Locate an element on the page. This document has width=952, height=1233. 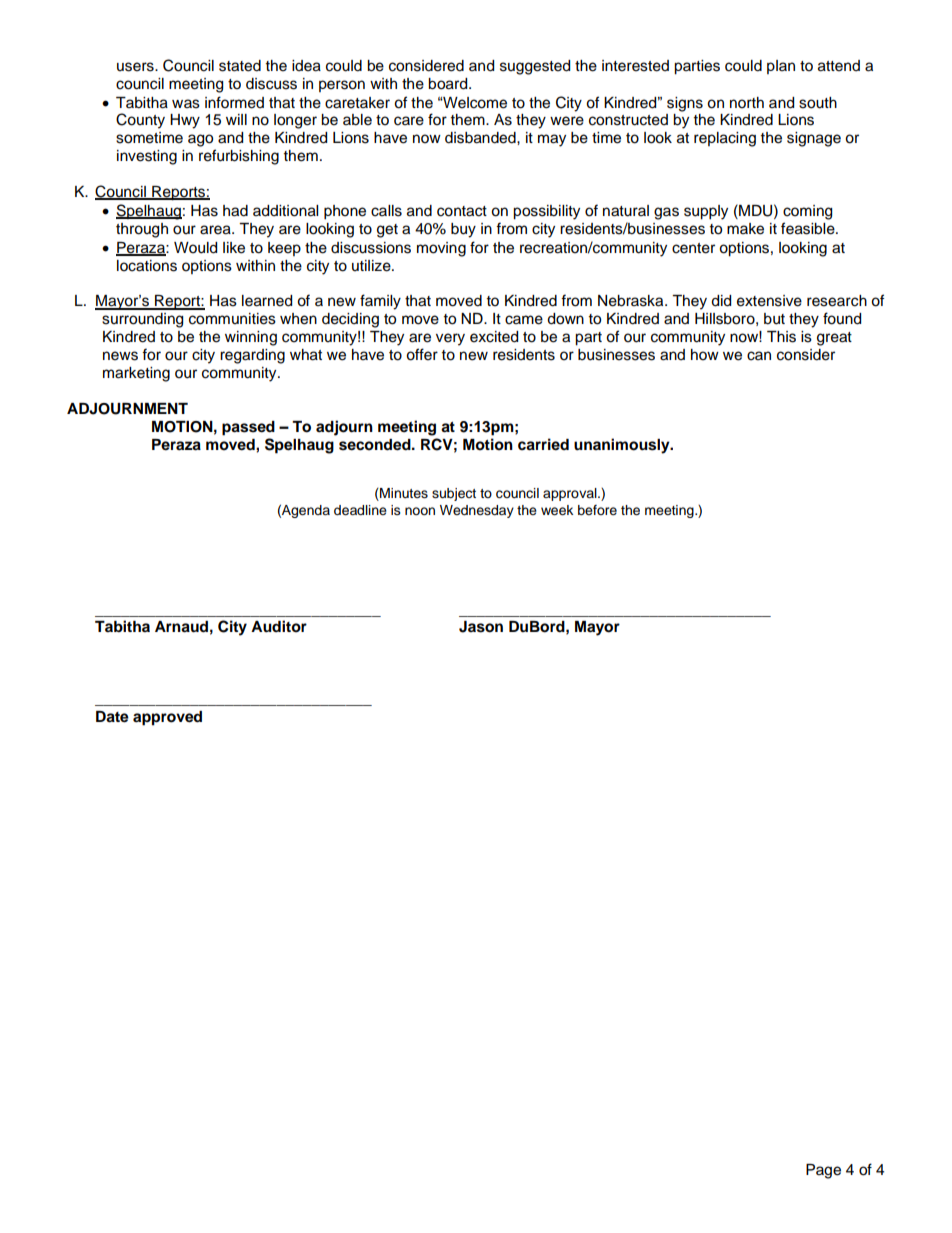
can is located at coordinates (759, 356).
